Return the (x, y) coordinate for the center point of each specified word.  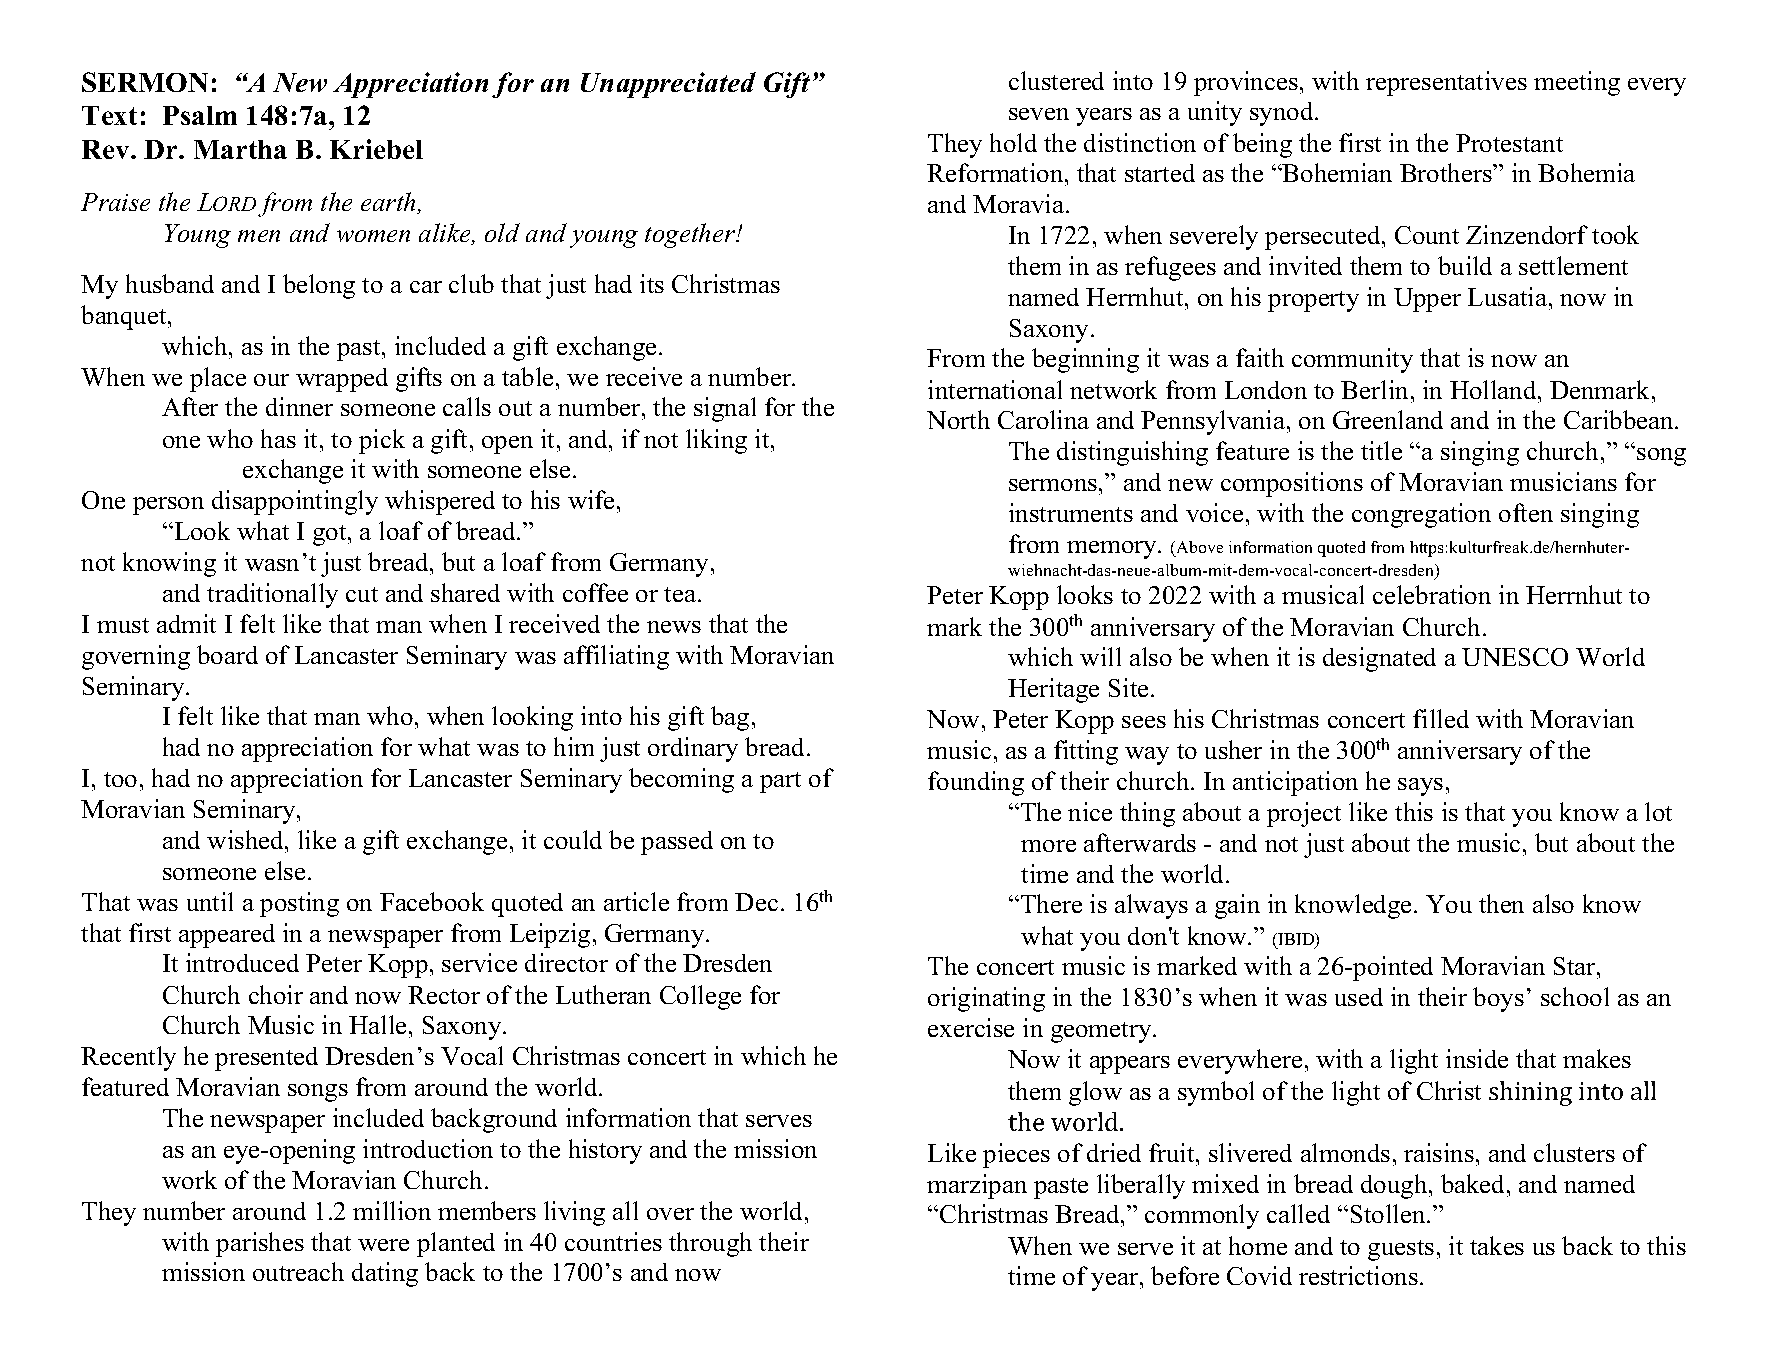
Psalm (200, 115)
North (958, 419)
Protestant (1509, 143)
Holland (1494, 389)
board (227, 654)
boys (1498, 999)
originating (986, 999)
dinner (299, 406)
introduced (242, 962)
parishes (260, 1244)
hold (1013, 142)
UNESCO (1515, 657)
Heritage (1053, 690)
